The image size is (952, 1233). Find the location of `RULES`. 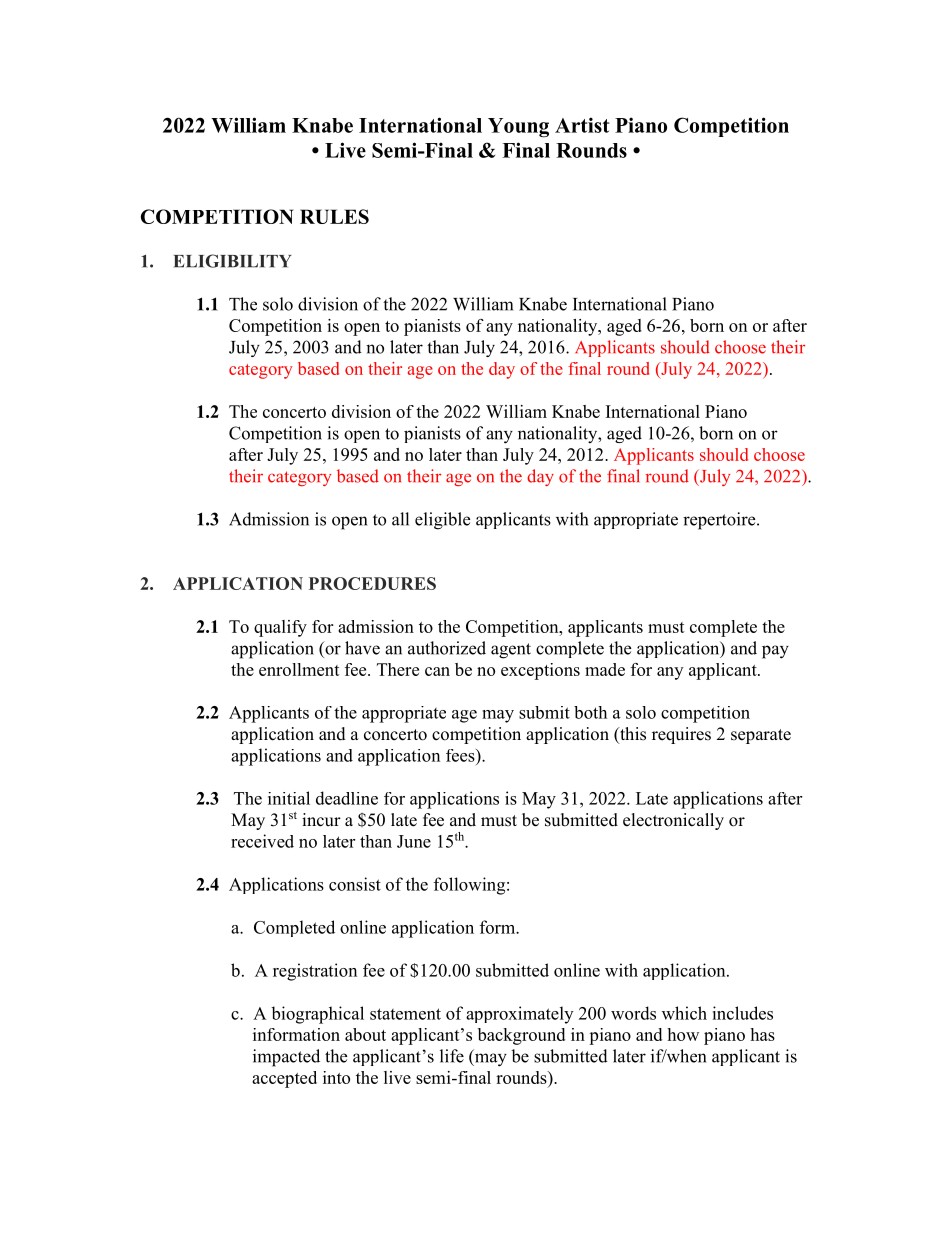

RULES is located at coordinates (334, 216).
